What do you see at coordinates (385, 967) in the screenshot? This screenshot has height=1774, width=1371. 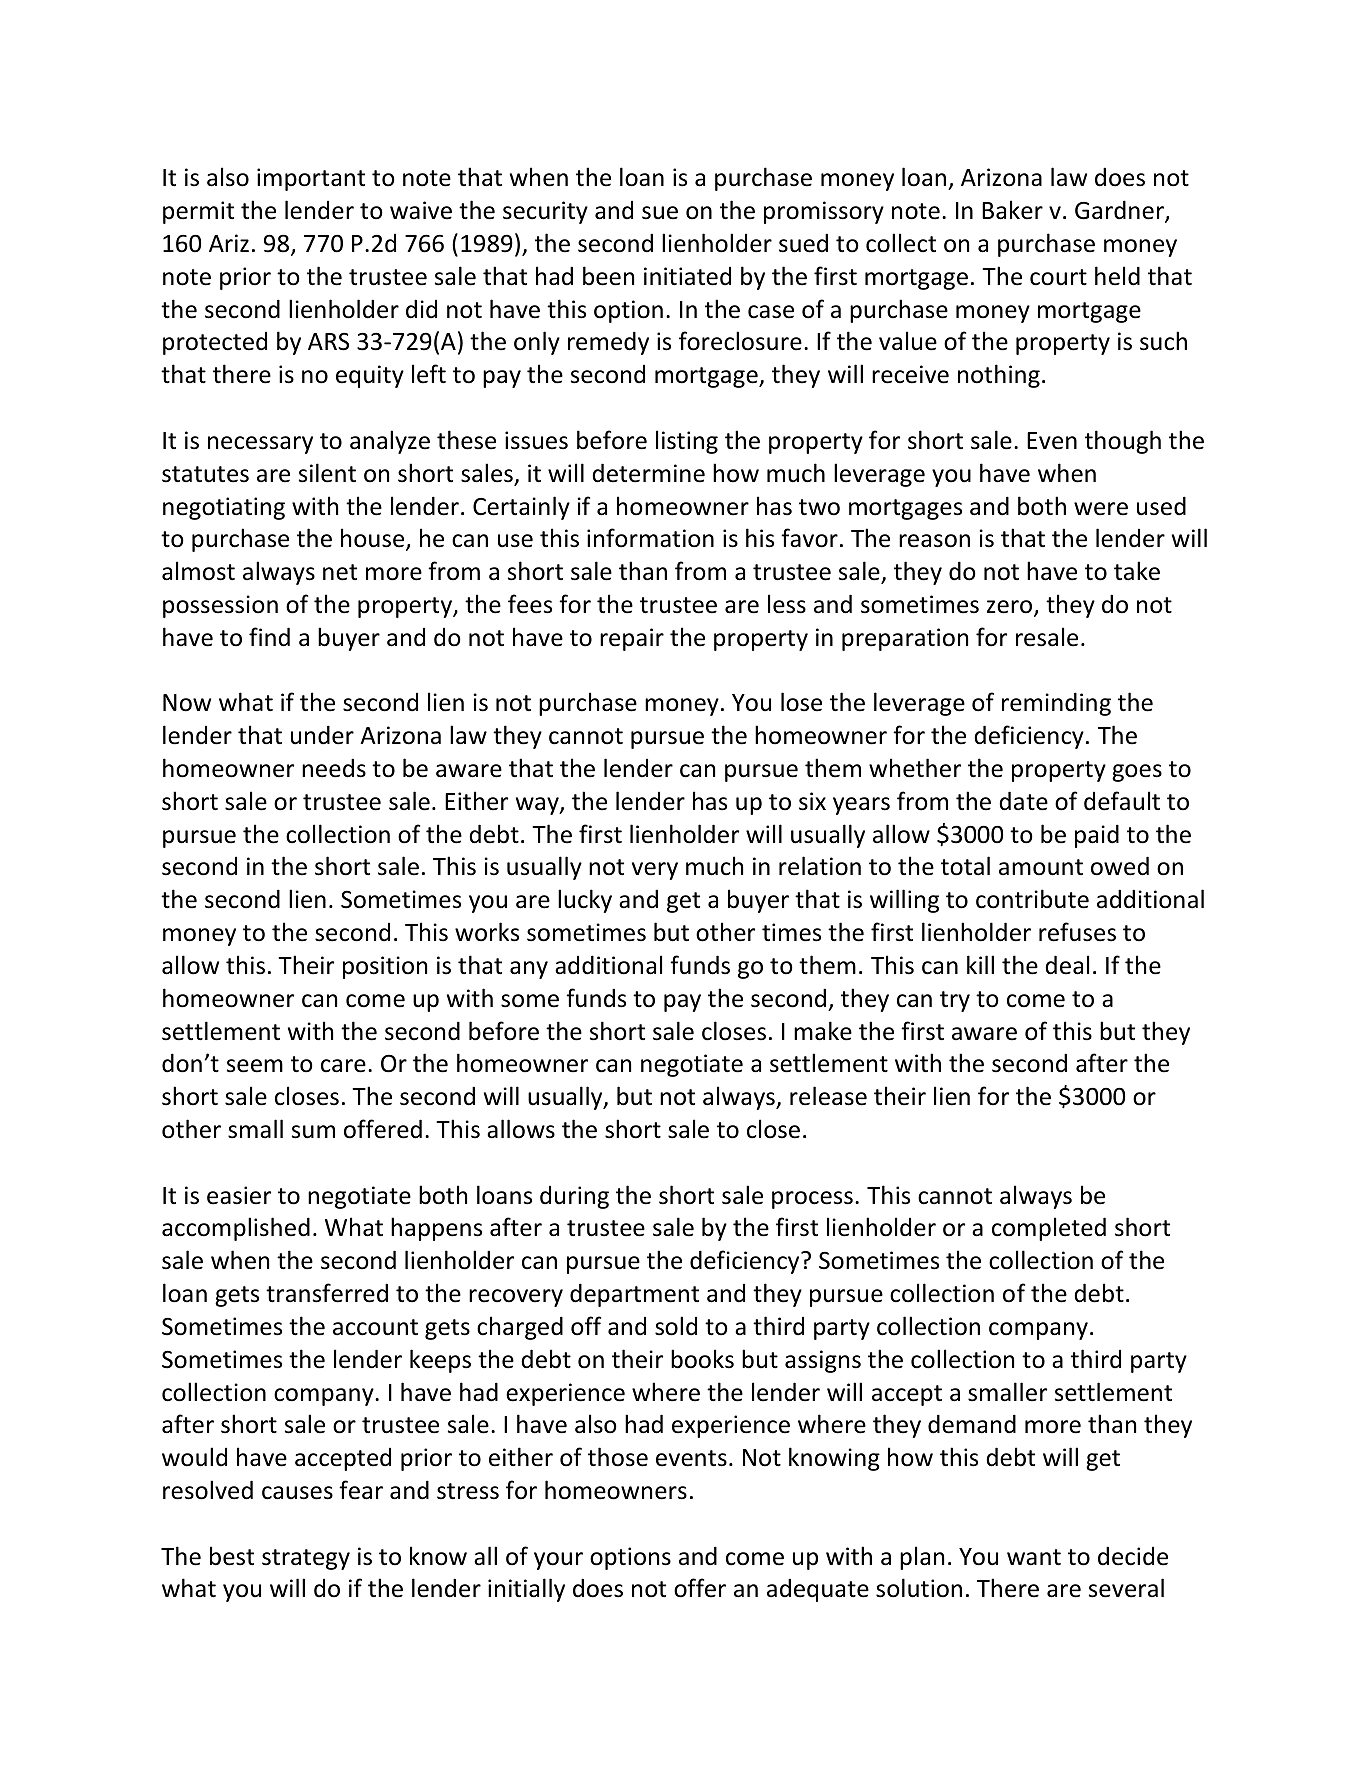 I see `position` at bounding box center [385, 967].
